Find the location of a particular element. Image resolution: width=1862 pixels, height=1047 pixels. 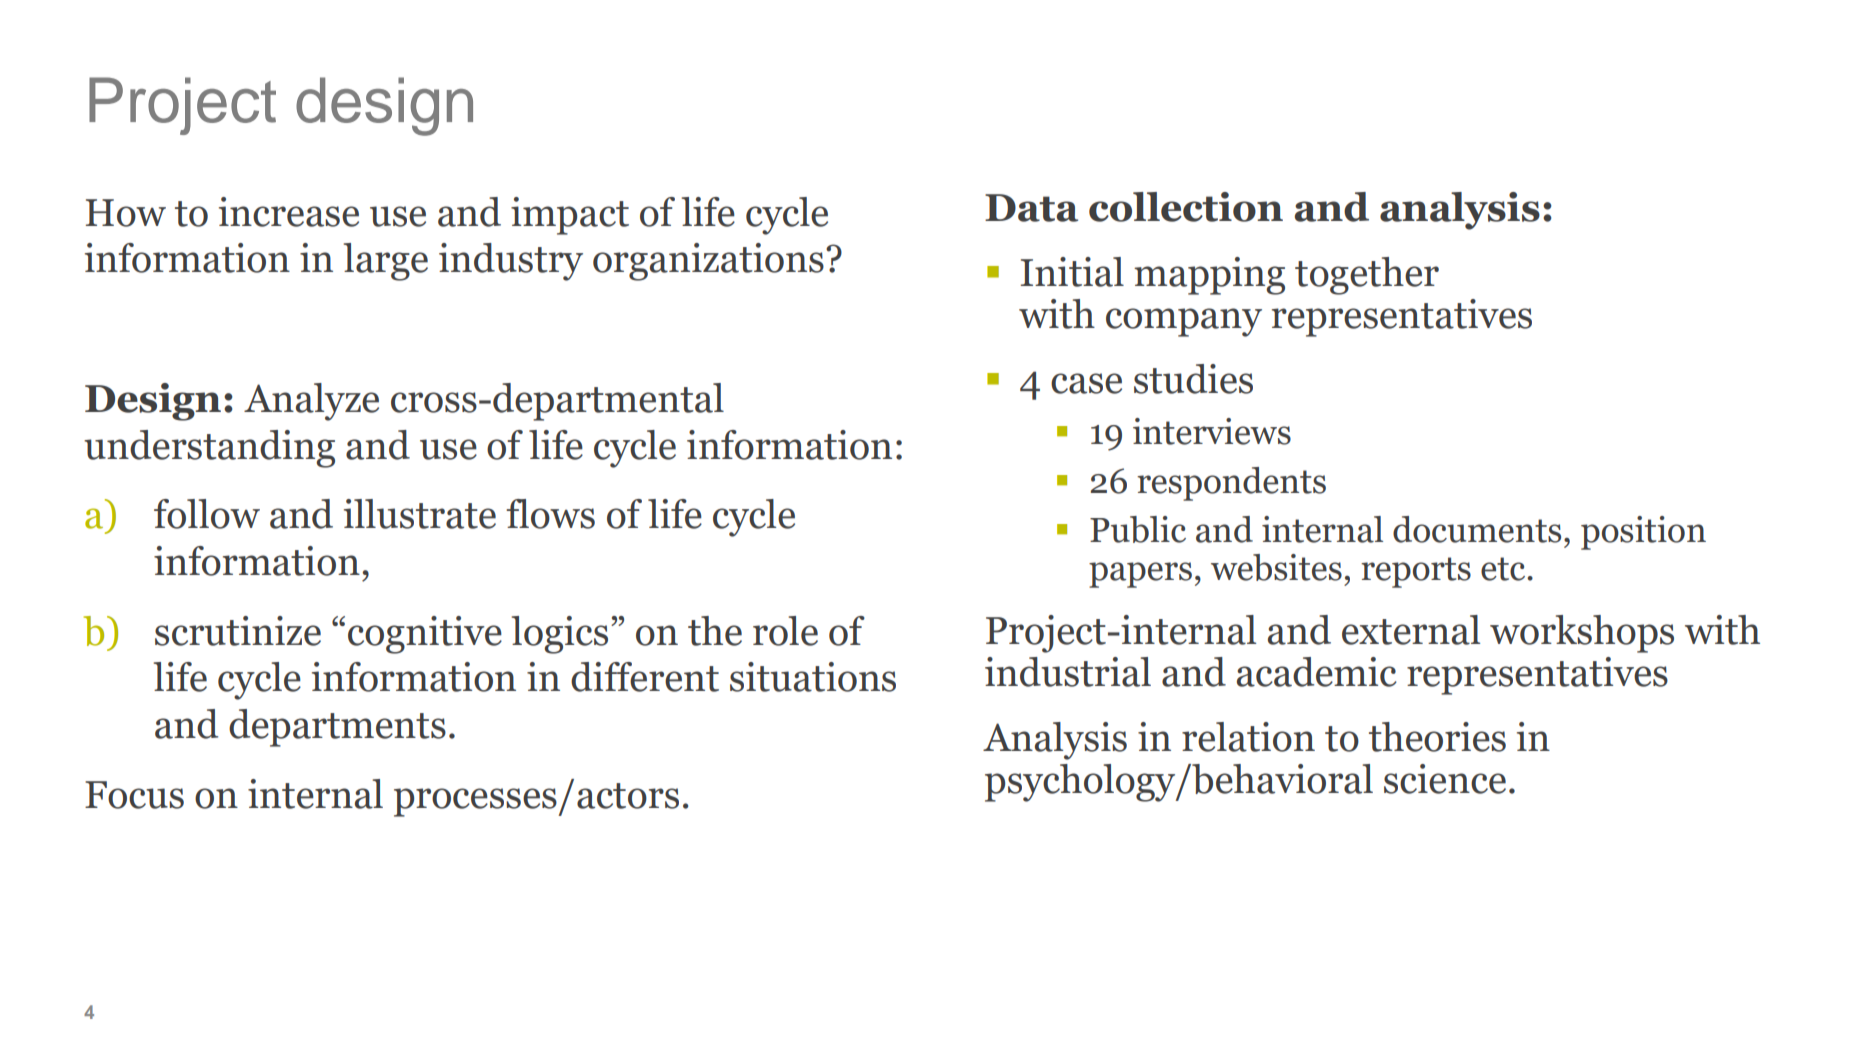

increase is located at coordinates (289, 212).
